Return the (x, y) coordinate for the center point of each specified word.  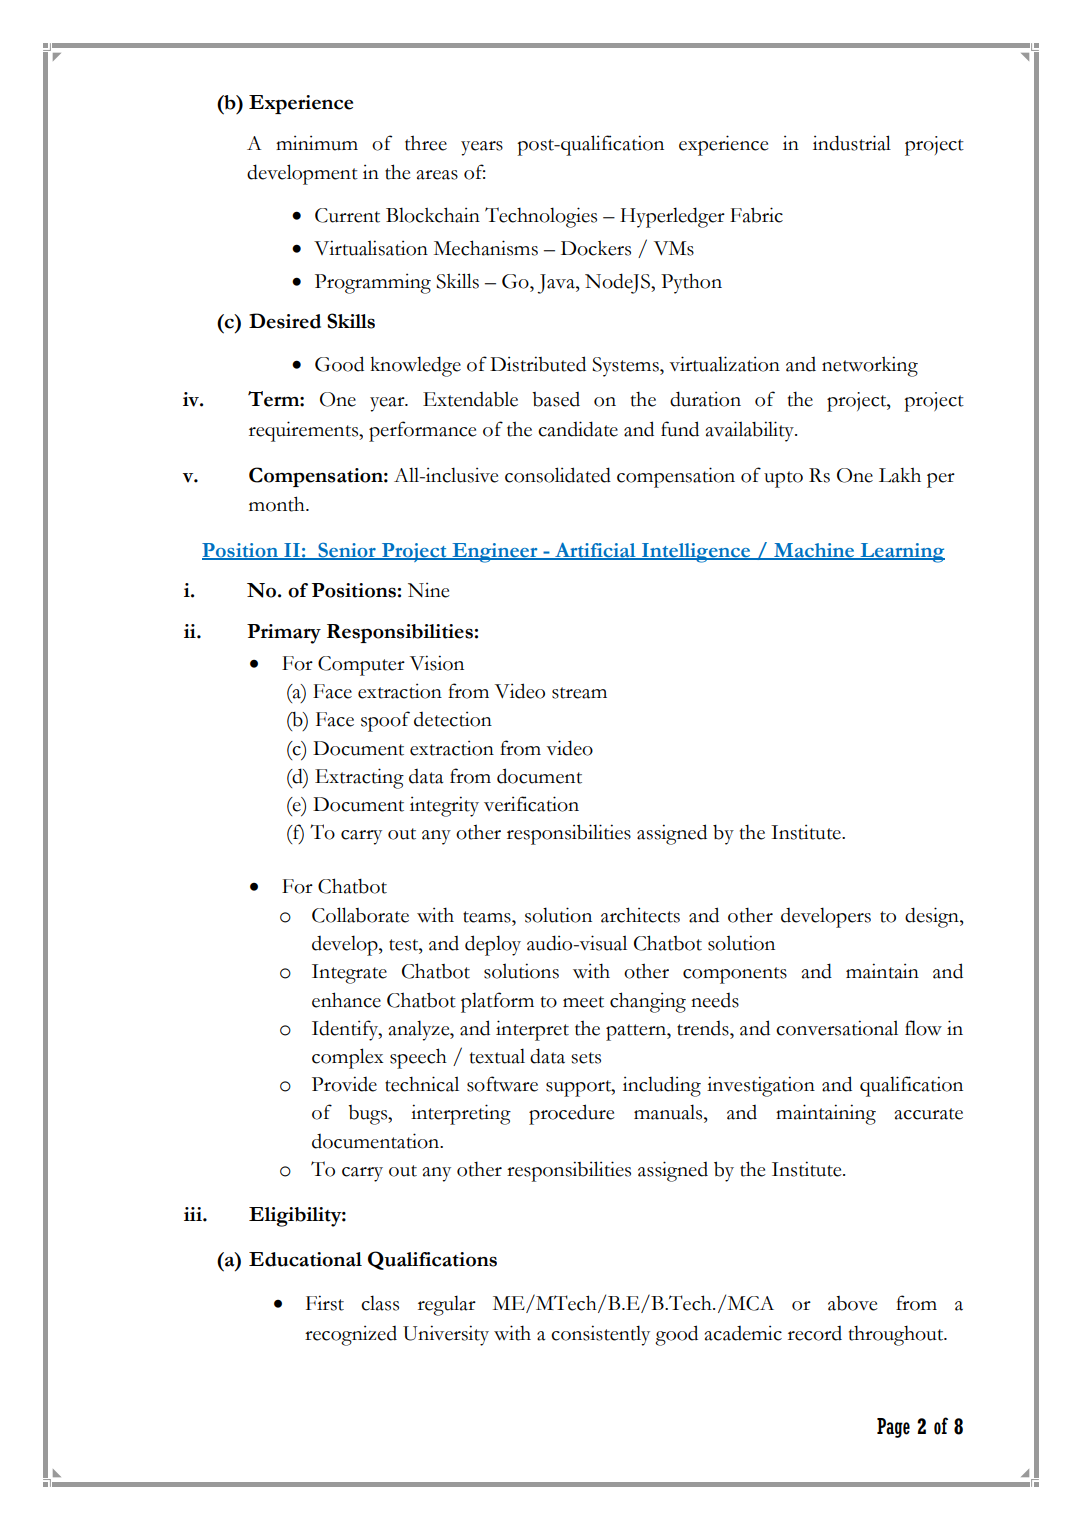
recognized (351, 1335)
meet (583, 1002)
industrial (852, 143)
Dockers (596, 248)
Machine (814, 551)
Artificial (595, 551)
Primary (284, 634)
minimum (317, 143)
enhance (346, 1000)
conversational (837, 1028)
